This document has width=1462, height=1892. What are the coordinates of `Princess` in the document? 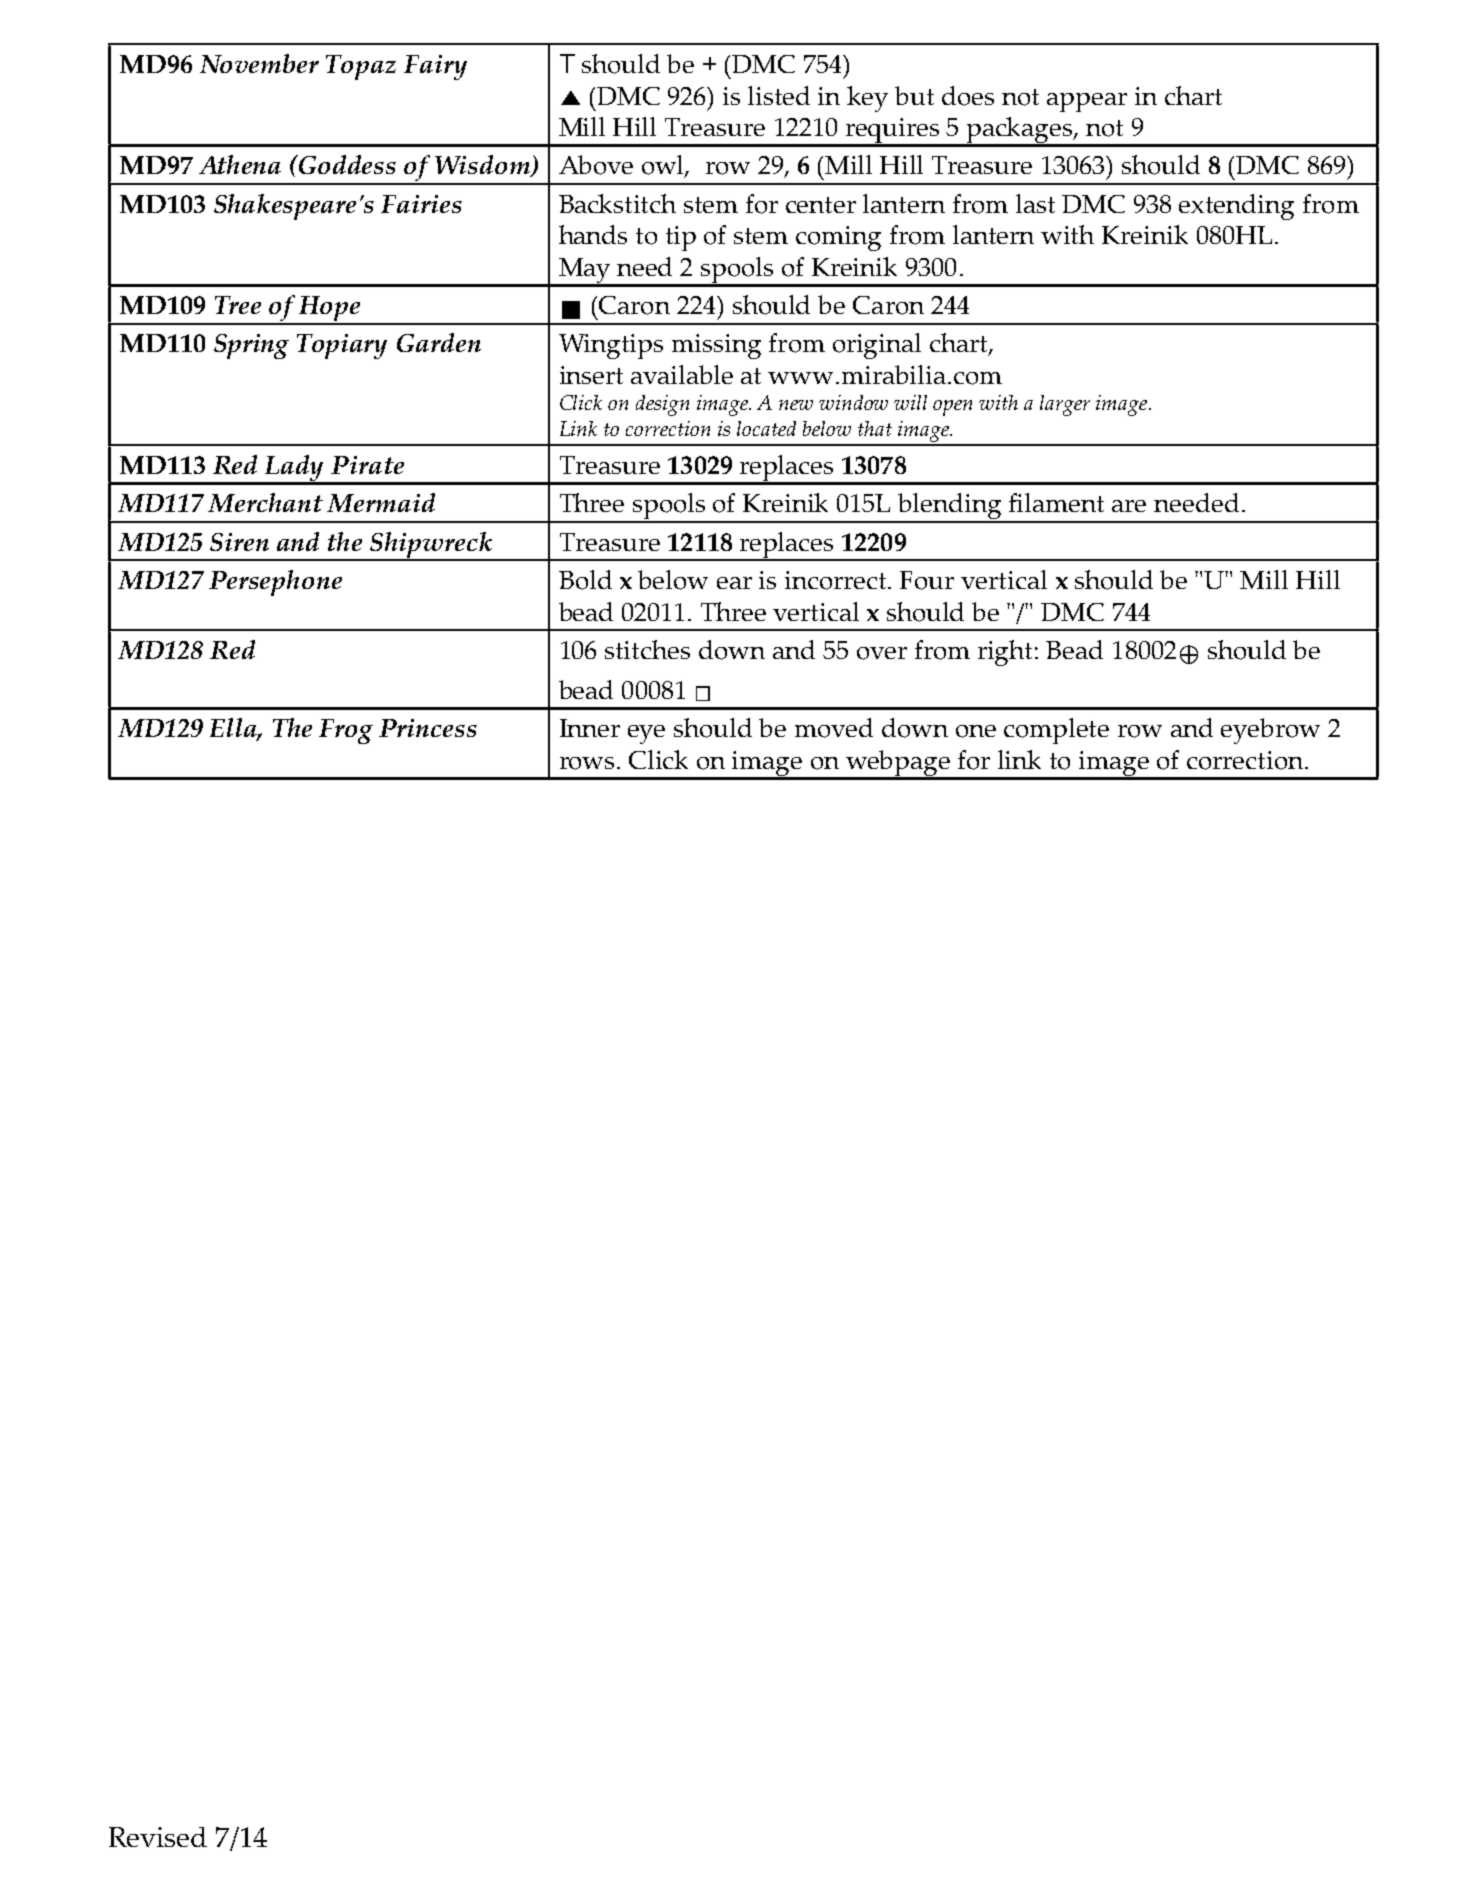 It's located at (428, 728).
